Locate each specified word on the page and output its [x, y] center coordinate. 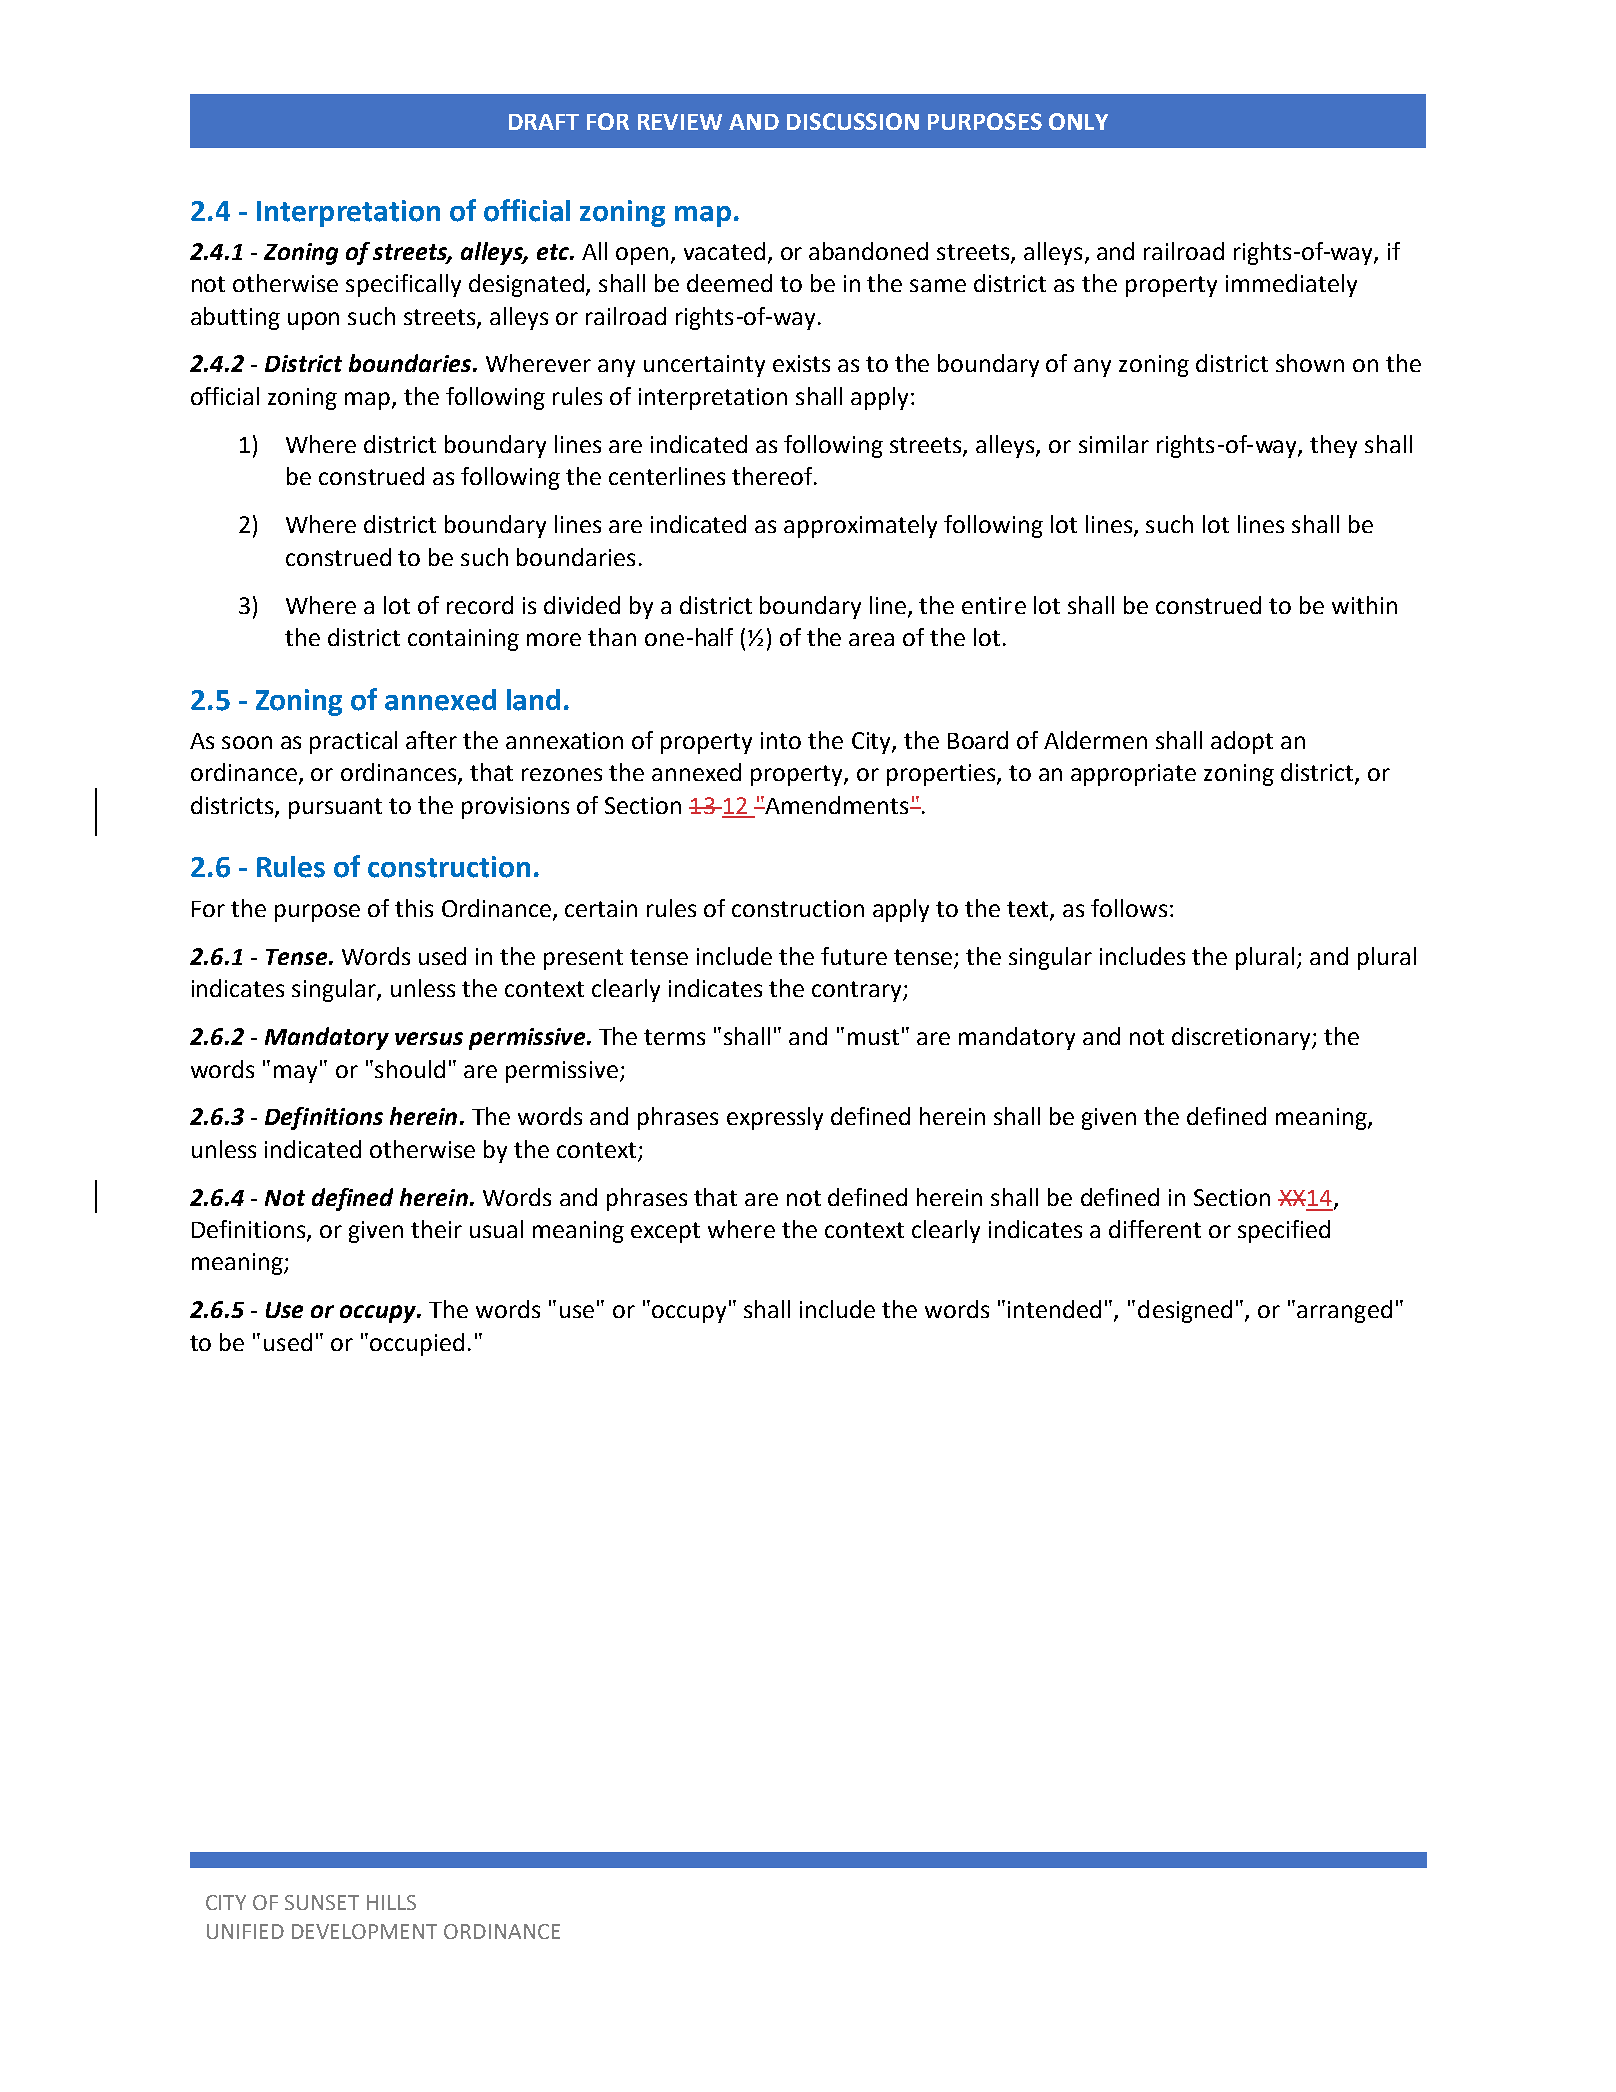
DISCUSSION [853, 121]
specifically [403, 285]
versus [429, 1038]
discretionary [1243, 1038]
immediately [1291, 285]
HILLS [391, 1902]
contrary [858, 991]
